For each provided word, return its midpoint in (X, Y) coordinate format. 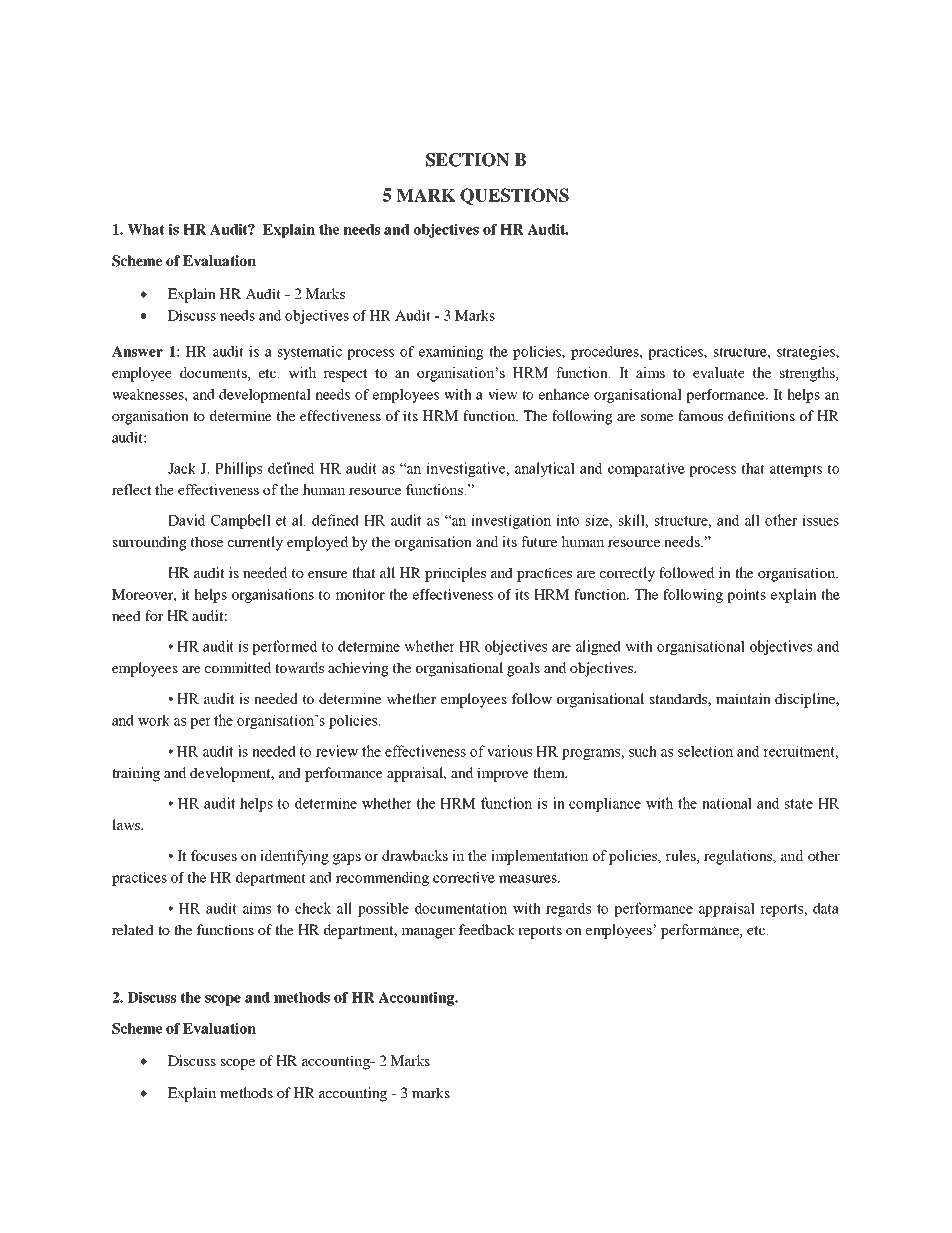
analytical (544, 469)
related (133, 929)
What (146, 229)
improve (503, 774)
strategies (807, 353)
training (136, 774)
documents (214, 374)
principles (455, 574)
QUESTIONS (514, 196)
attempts (796, 470)
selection (705, 751)
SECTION (467, 160)
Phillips (238, 469)
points (746, 596)
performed (284, 647)
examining (451, 353)
